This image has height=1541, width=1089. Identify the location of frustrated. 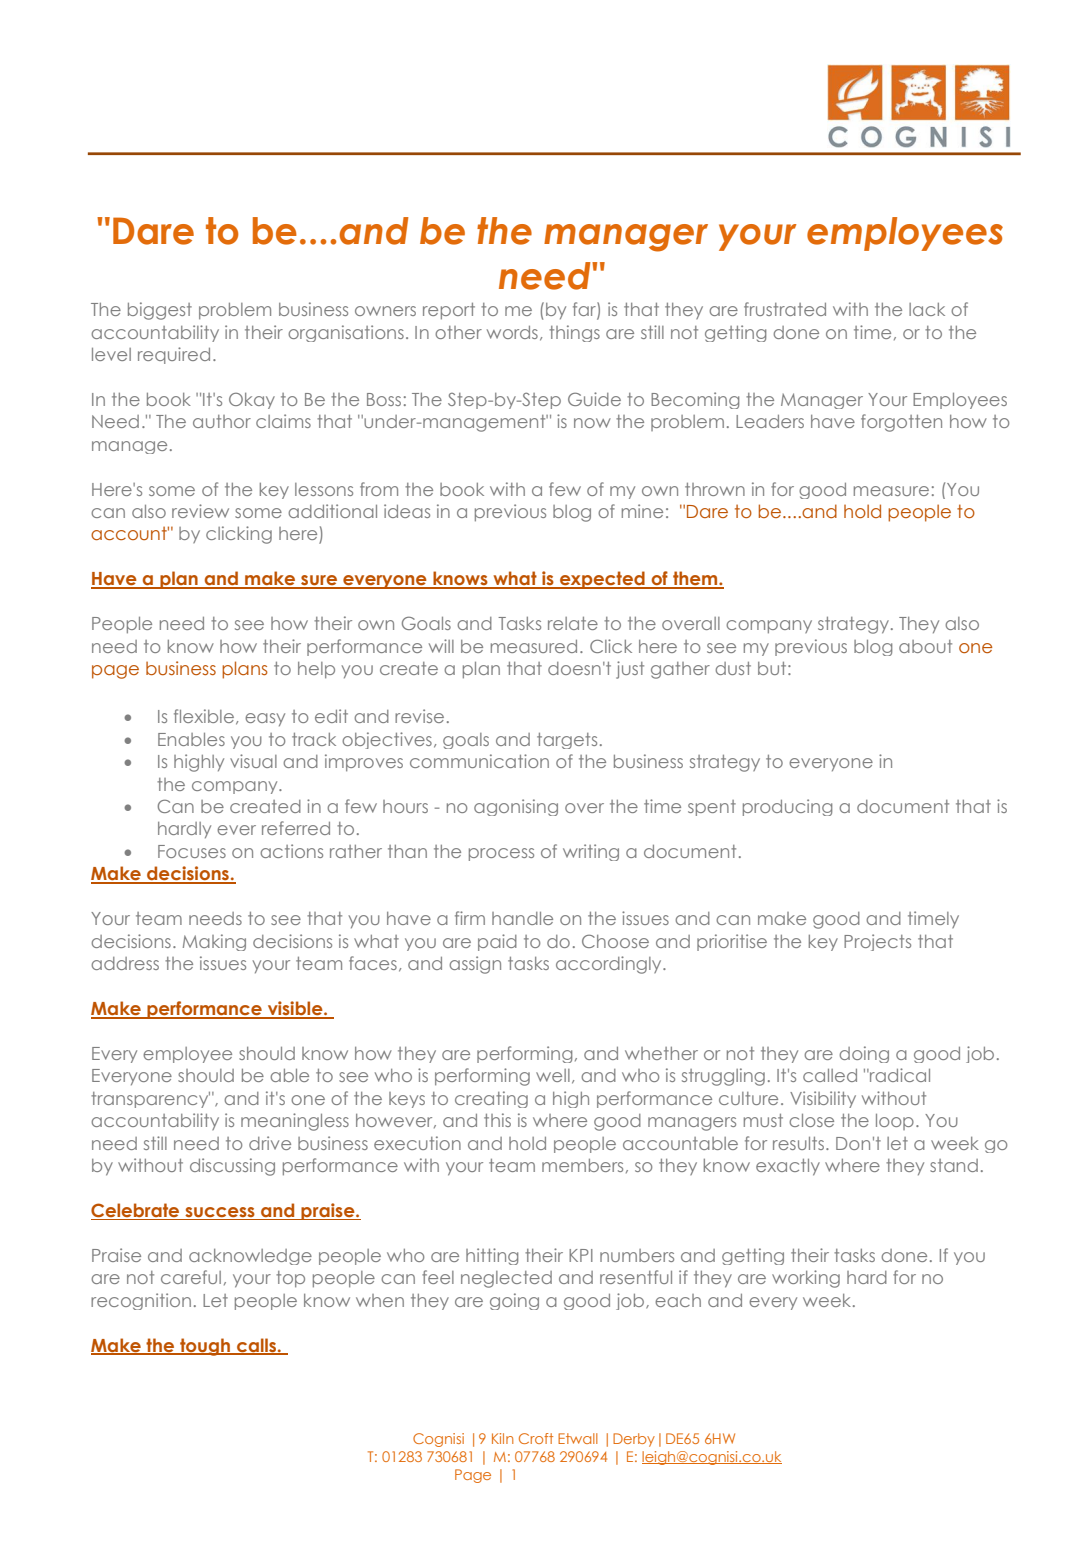
(785, 309).
